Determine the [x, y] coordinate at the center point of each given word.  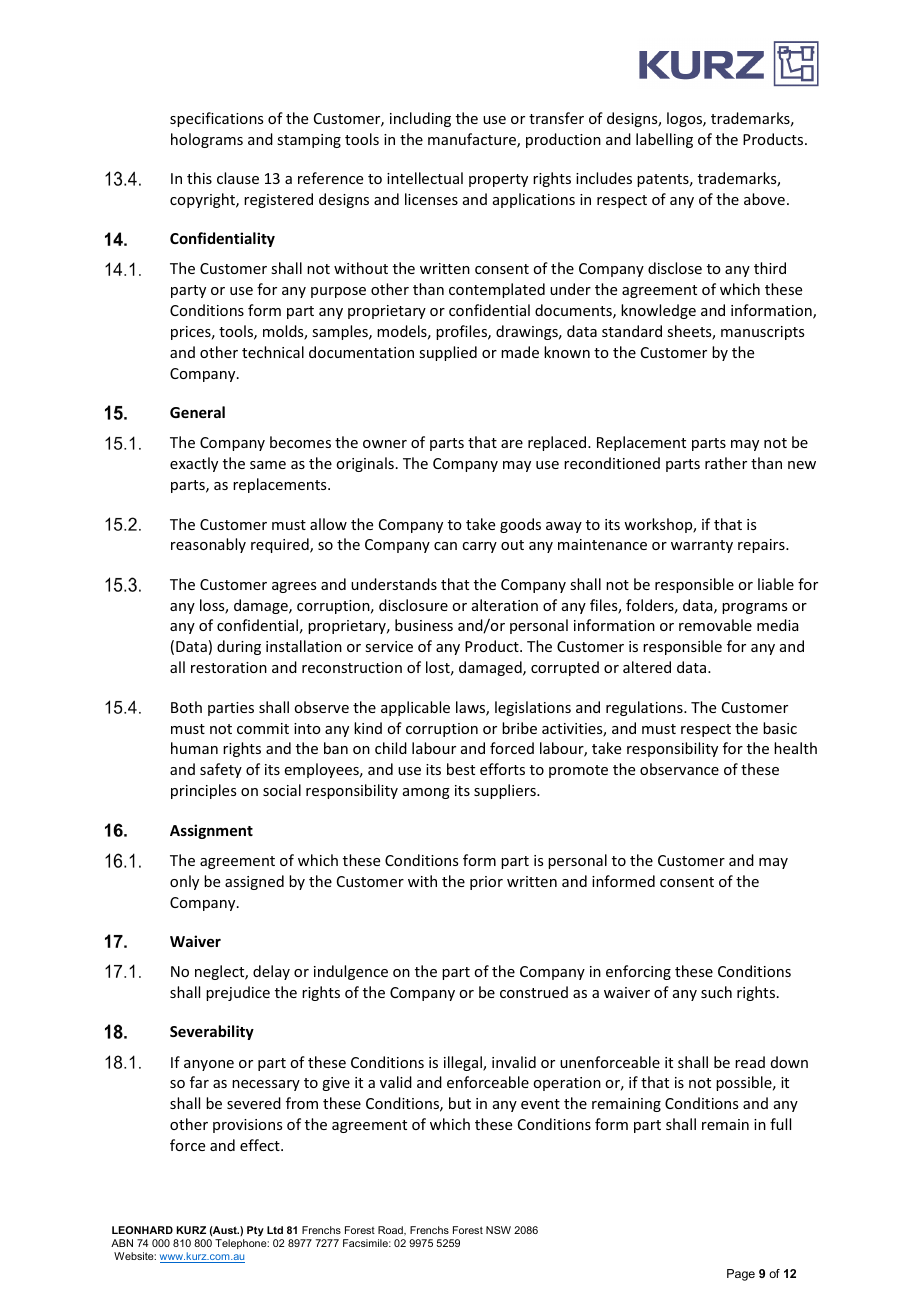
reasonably [208, 545]
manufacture [473, 140]
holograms [207, 140]
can [445, 546]
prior [486, 883]
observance [679, 769]
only [184, 882]
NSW [498, 1230]
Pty [255, 1231]
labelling [664, 140]
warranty [702, 546]
